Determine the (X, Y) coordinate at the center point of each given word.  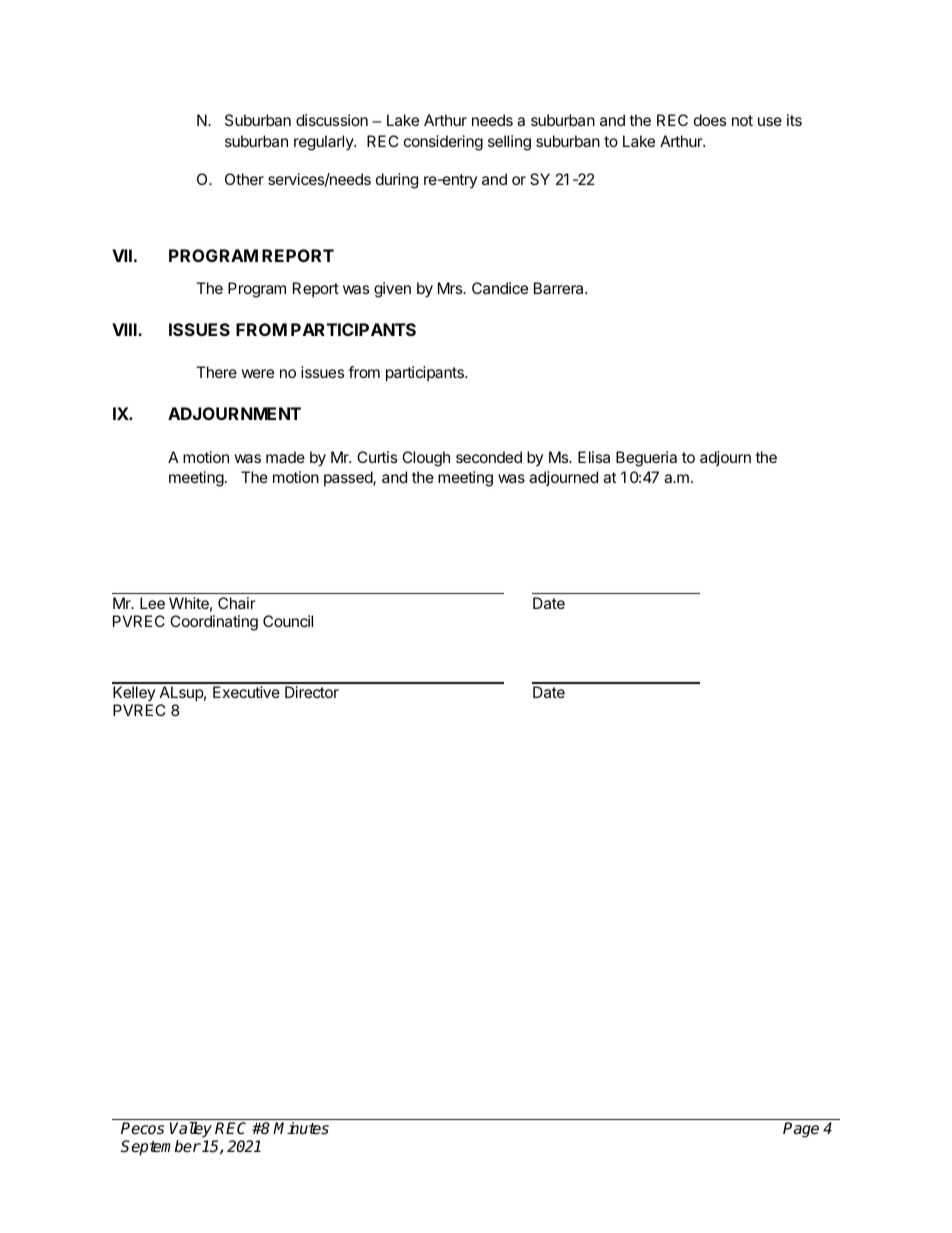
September (161, 1148)
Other (244, 179)
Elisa (594, 457)
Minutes (301, 1128)
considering (443, 143)
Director (312, 692)
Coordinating (214, 623)
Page (801, 1130)
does (710, 120)
